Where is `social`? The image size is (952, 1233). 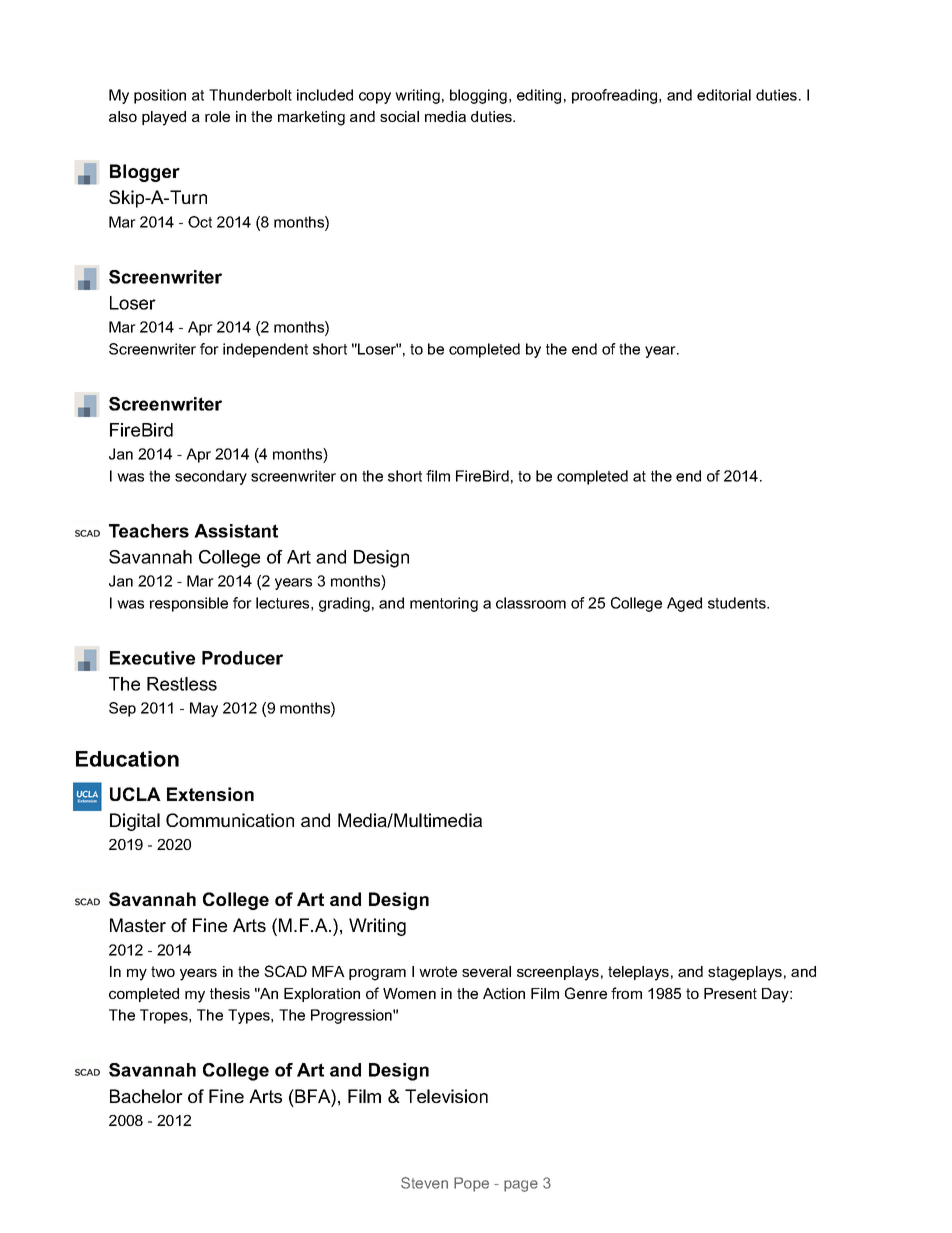
social is located at coordinates (399, 116).
